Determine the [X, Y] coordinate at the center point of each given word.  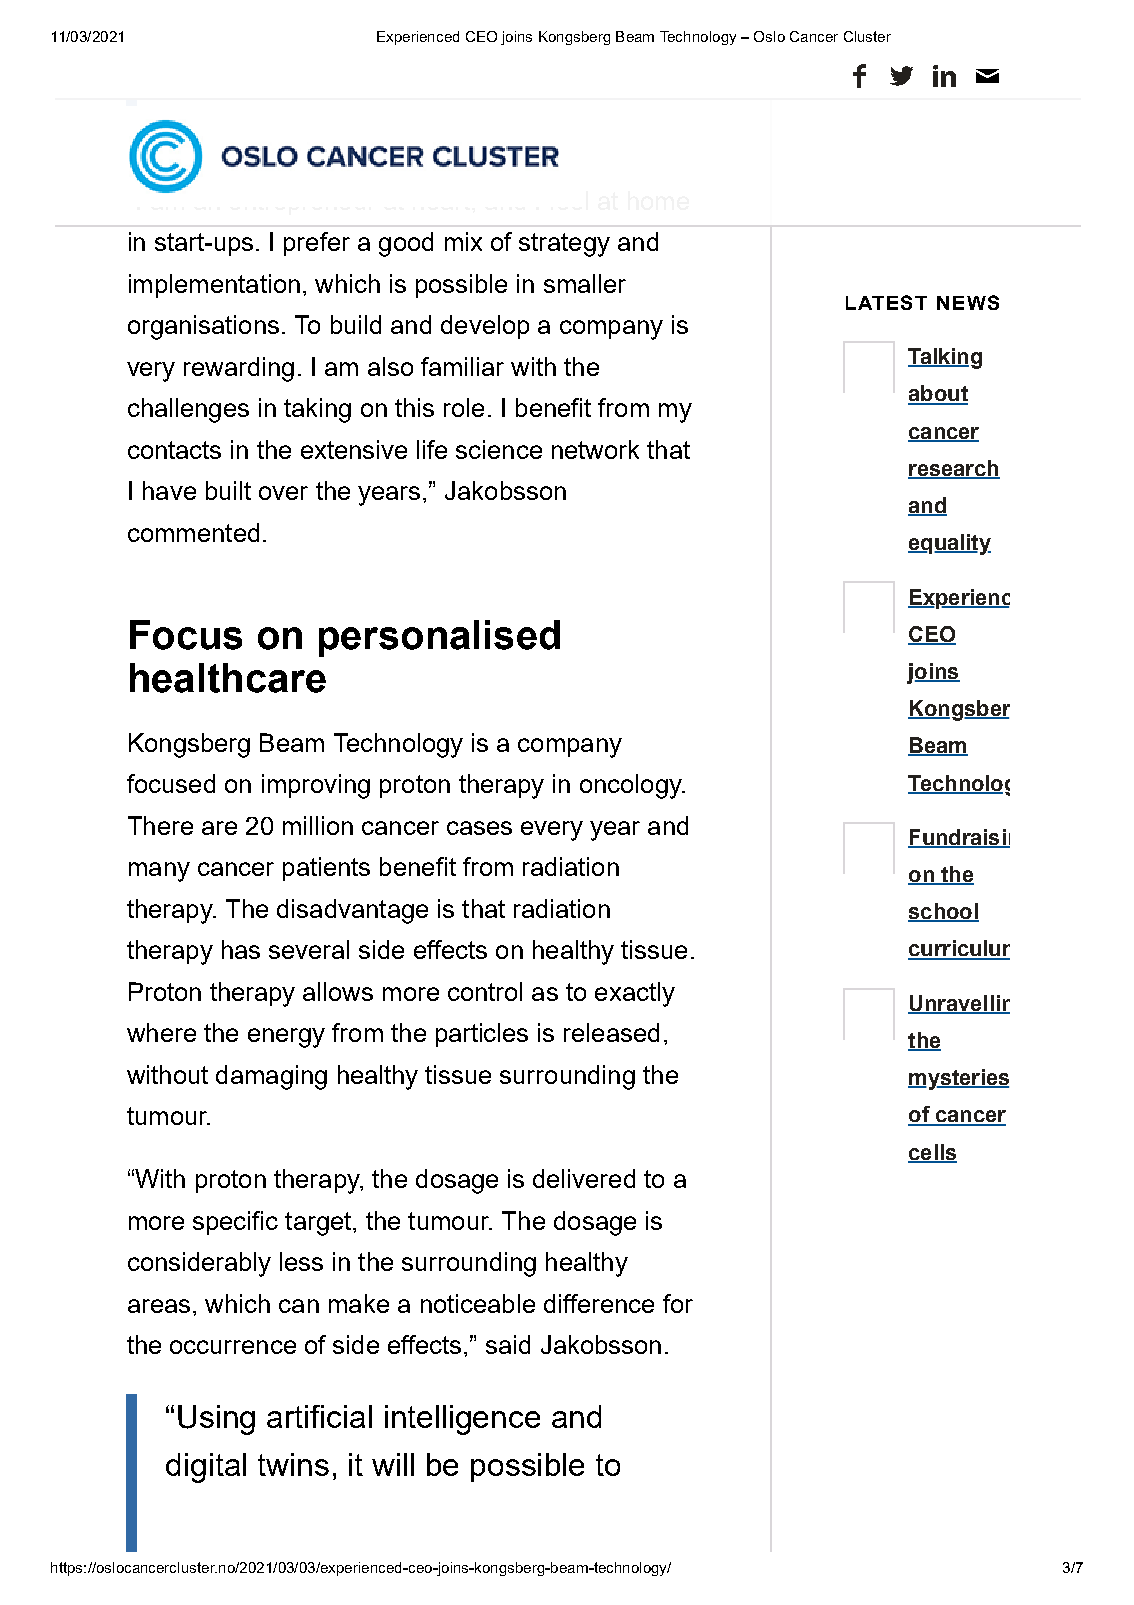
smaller [585, 283]
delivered [584, 1178]
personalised [439, 638]
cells [932, 1153]
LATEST [886, 302]
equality [949, 544]
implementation [214, 286]
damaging [271, 1077]
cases [479, 828]
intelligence [462, 1420]
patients [326, 869]
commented [193, 532]
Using [216, 1420]
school [943, 912]
